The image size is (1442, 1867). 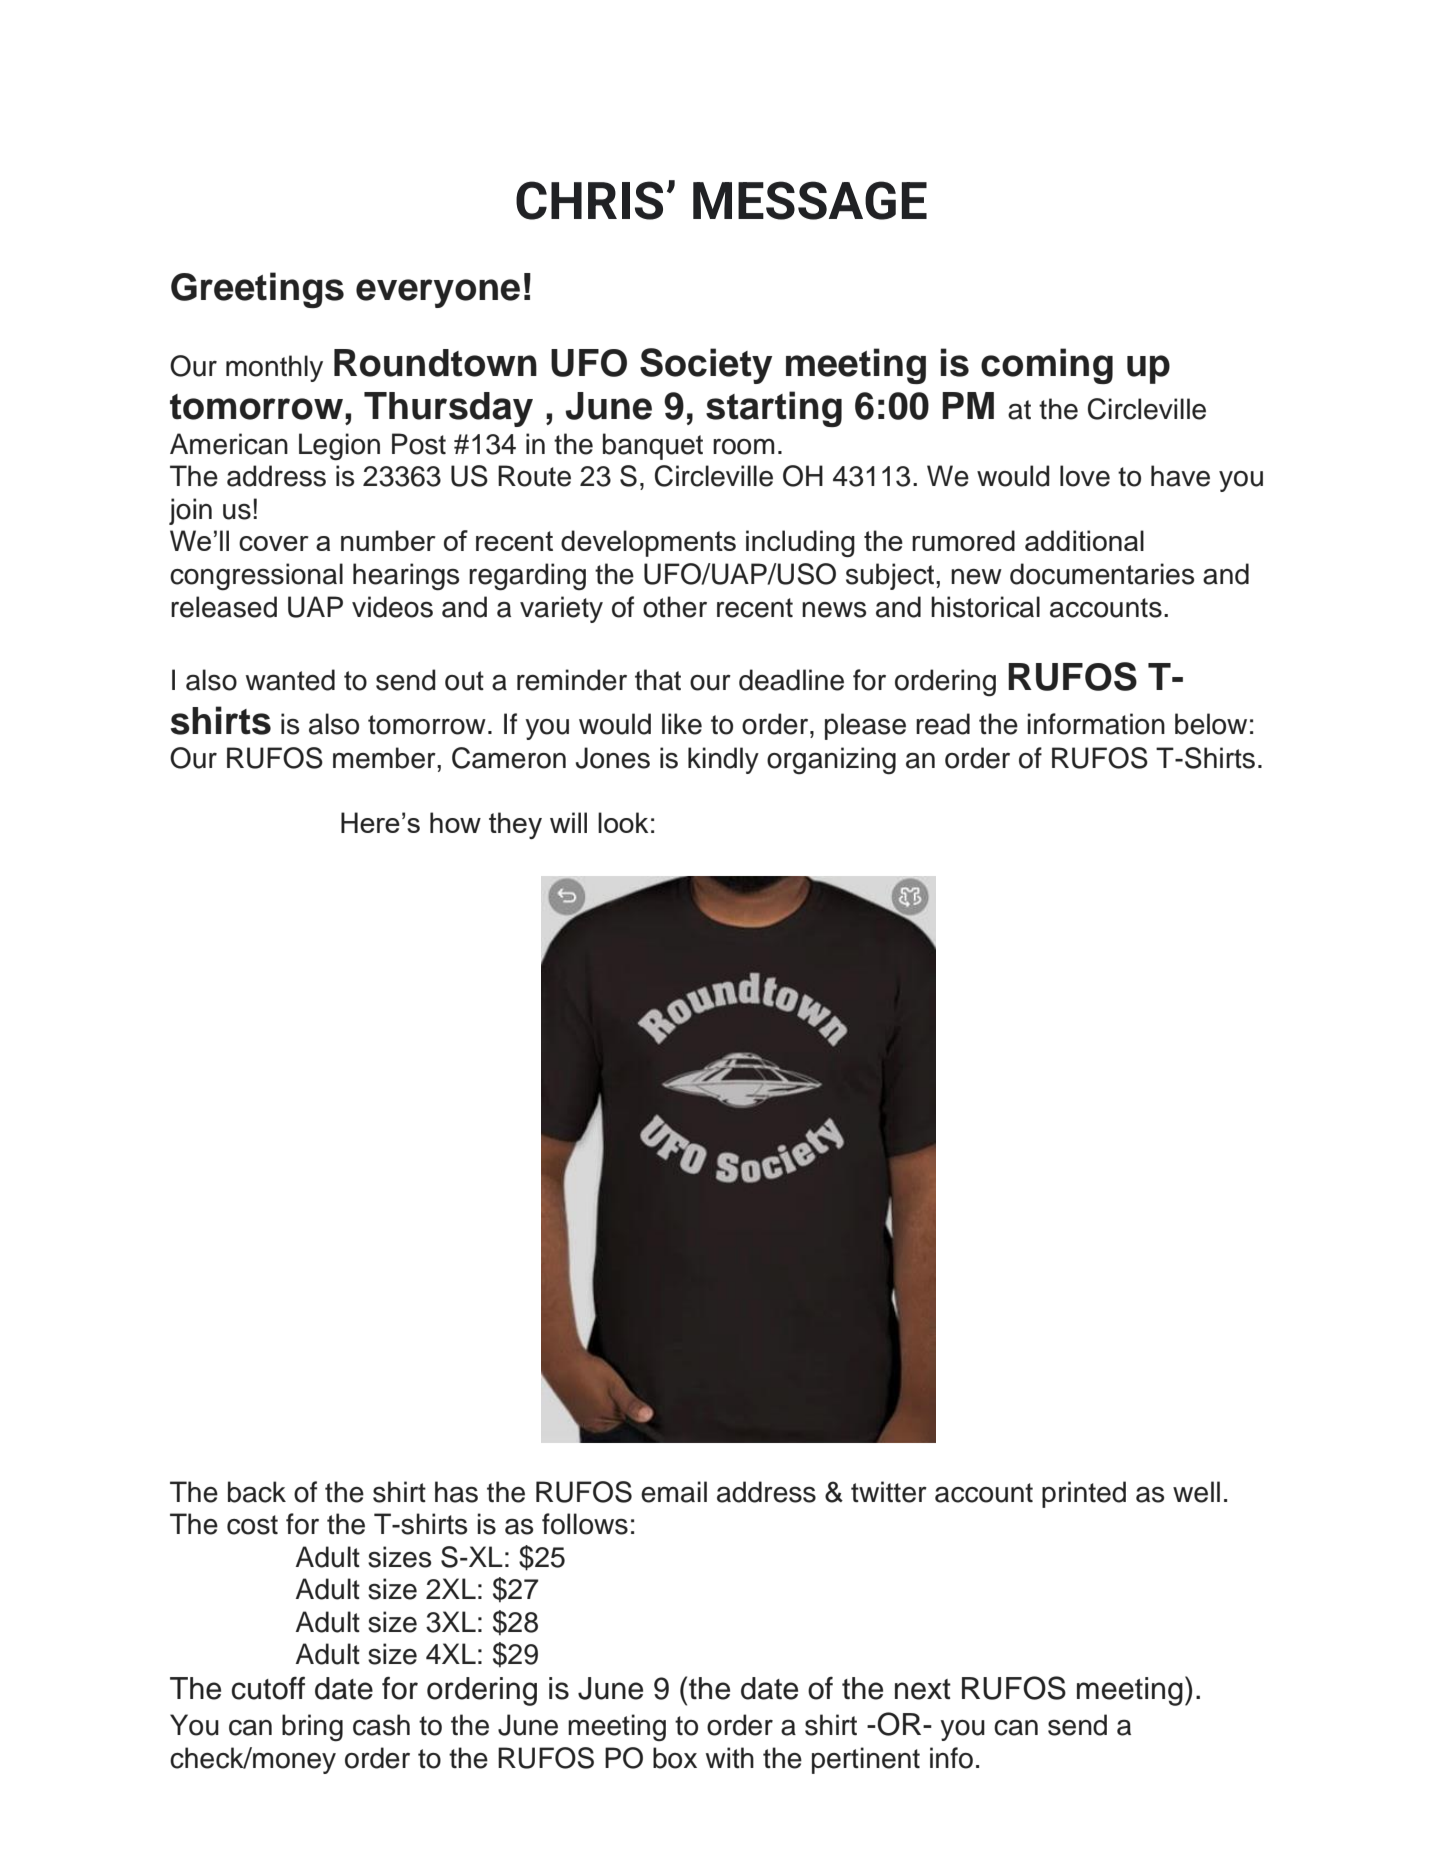 What do you see at coordinates (257, 1492) in the screenshot?
I see `back` at bounding box center [257, 1492].
